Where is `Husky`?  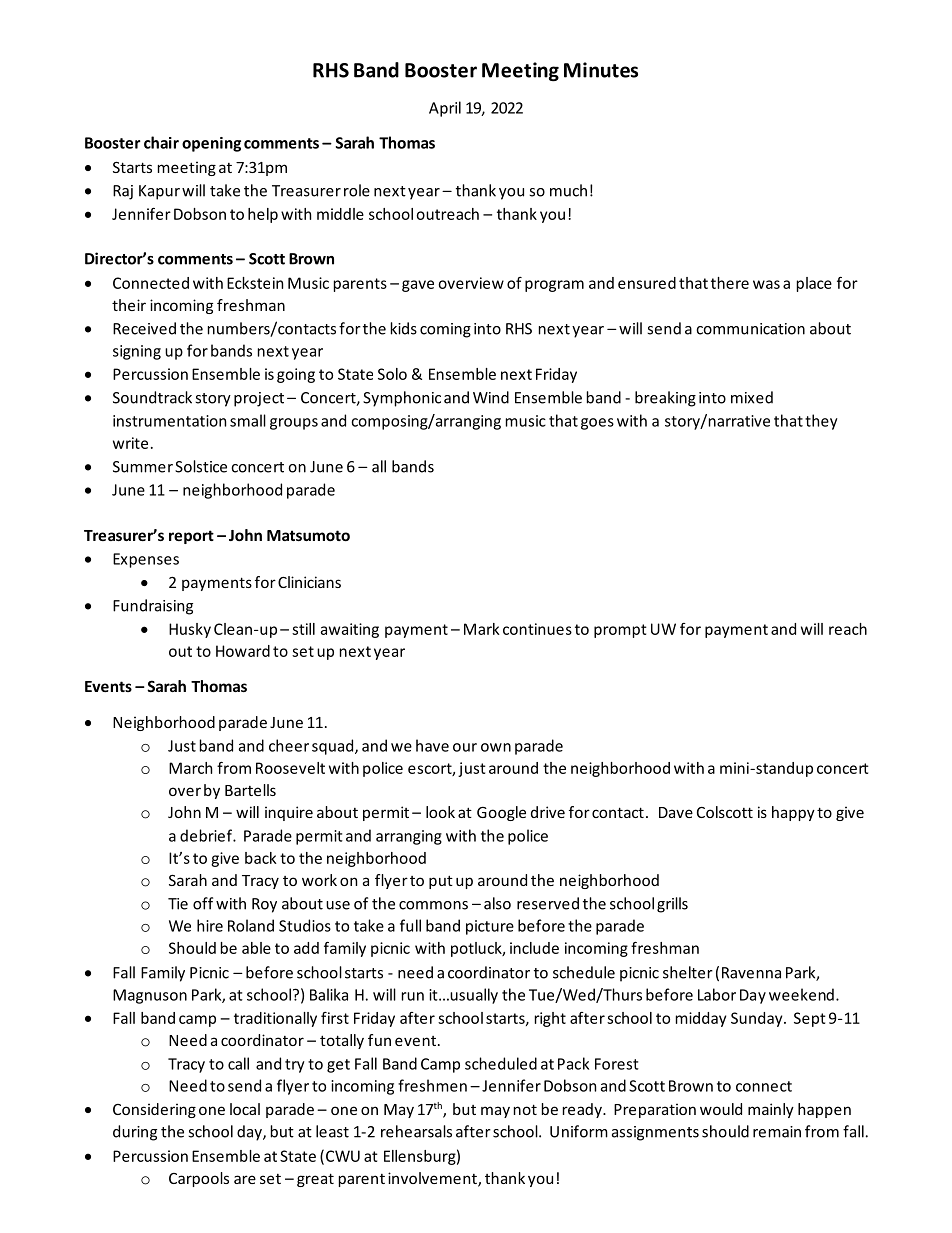
Husky is located at coordinates (190, 630).
